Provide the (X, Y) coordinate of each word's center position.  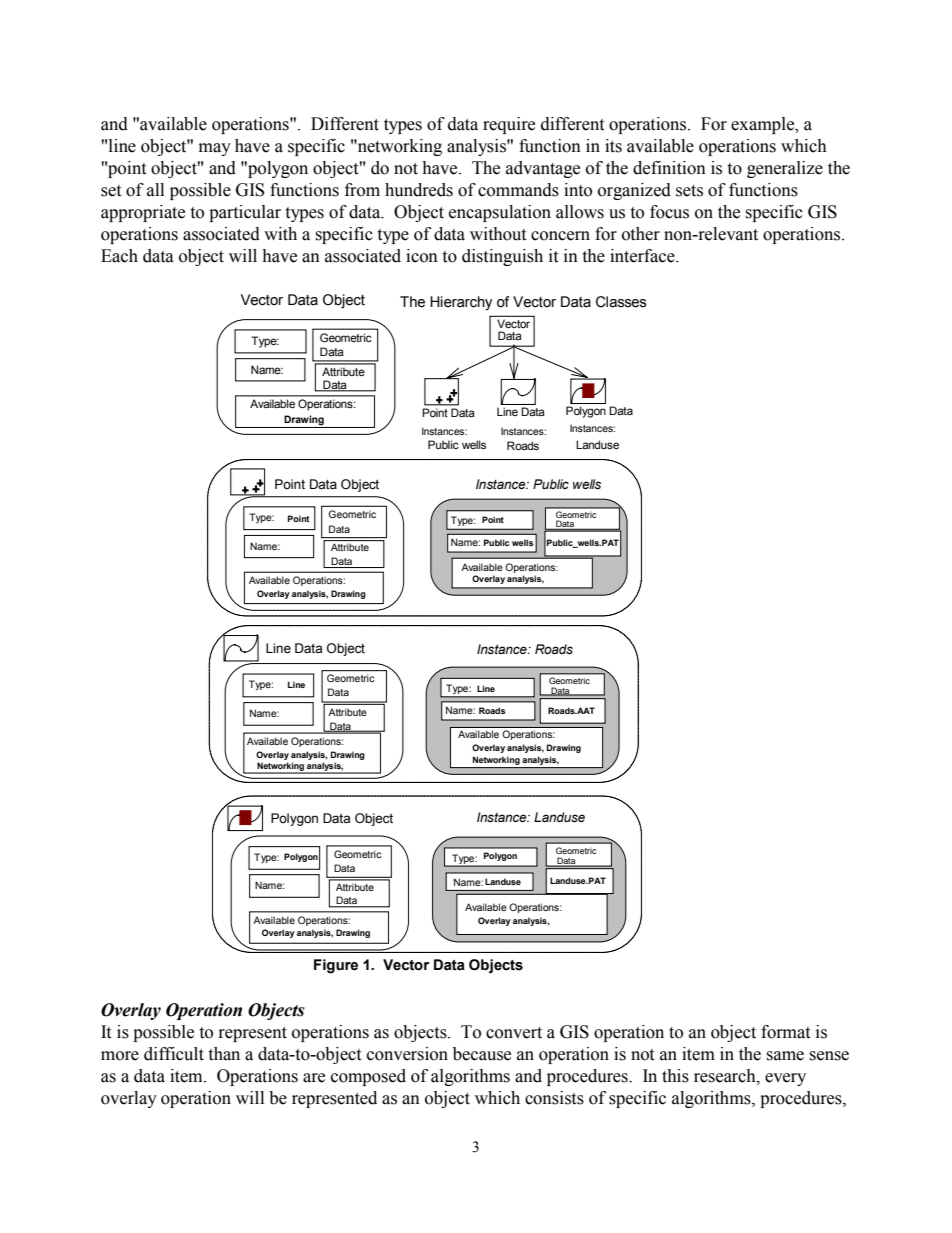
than (224, 1054)
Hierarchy (461, 303)
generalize (785, 169)
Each (119, 256)
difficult (174, 1054)
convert (514, 1033)
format (785, 1032)
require (509, 125)
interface (643, 256)
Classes (621, 302)
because (482, 1054)
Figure (336, 966)
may (215, 149)
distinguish (502, 257)
